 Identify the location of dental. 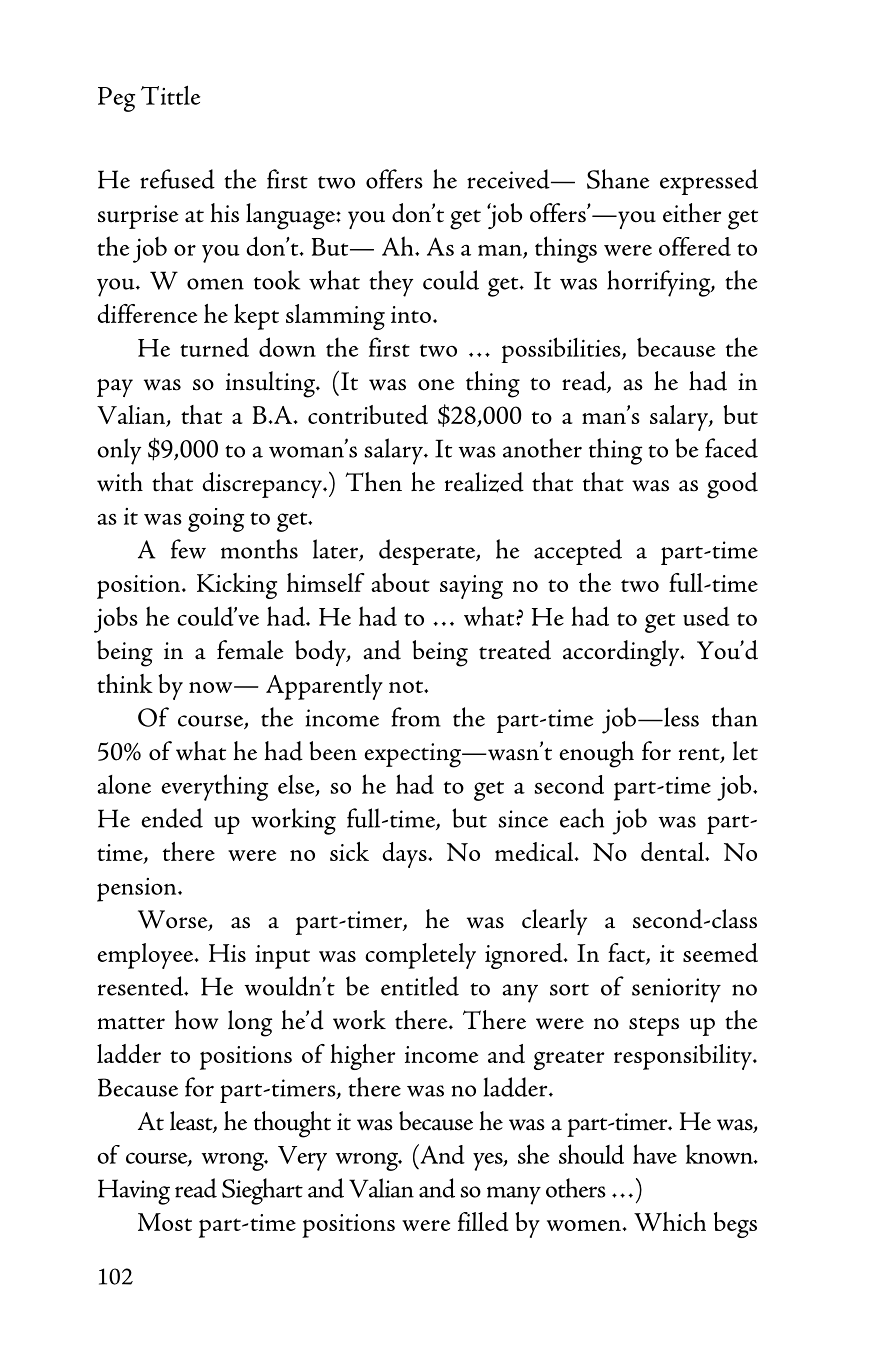
(673, 852).
